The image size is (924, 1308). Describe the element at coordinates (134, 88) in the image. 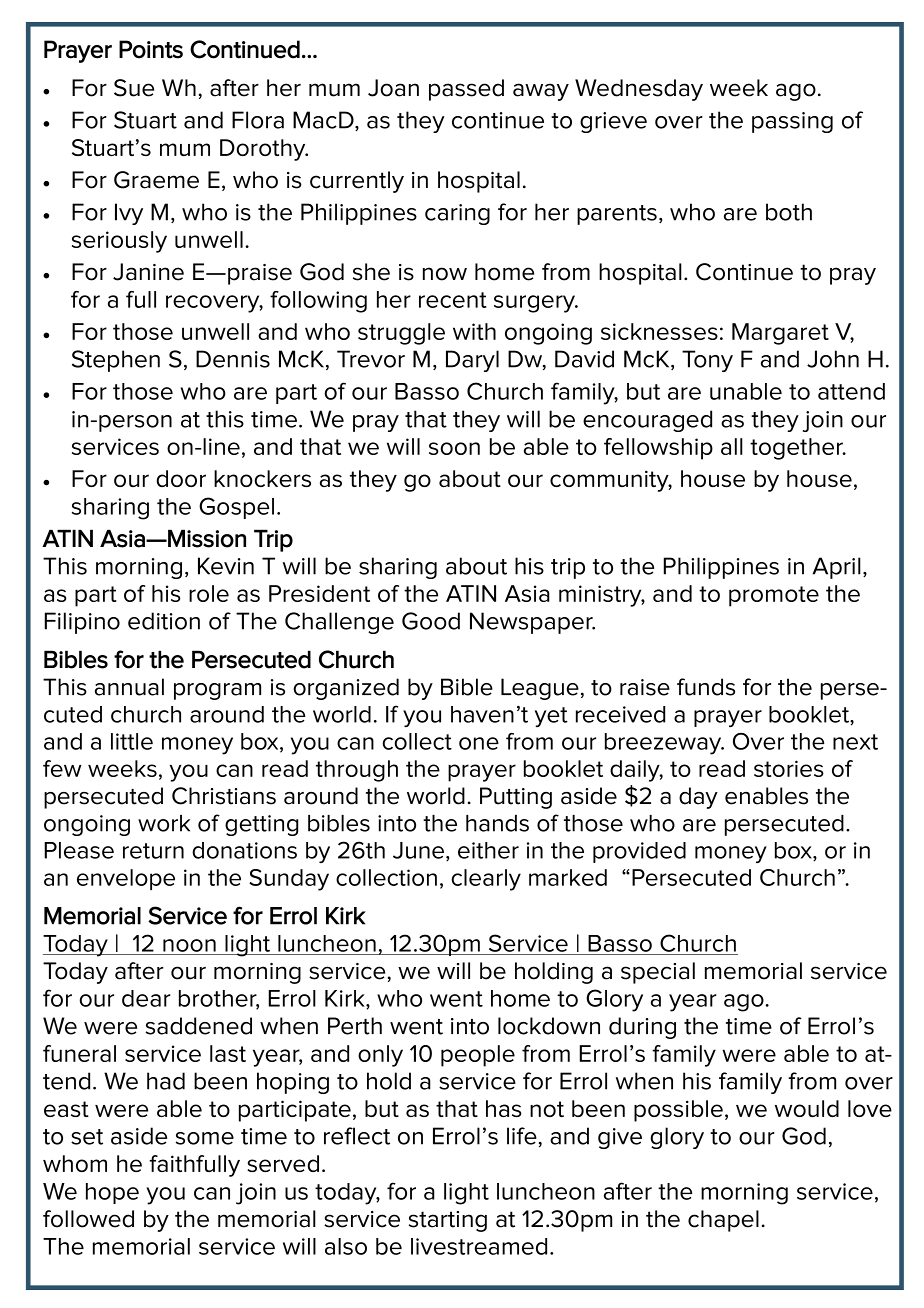

I see `Sue` at that location.
